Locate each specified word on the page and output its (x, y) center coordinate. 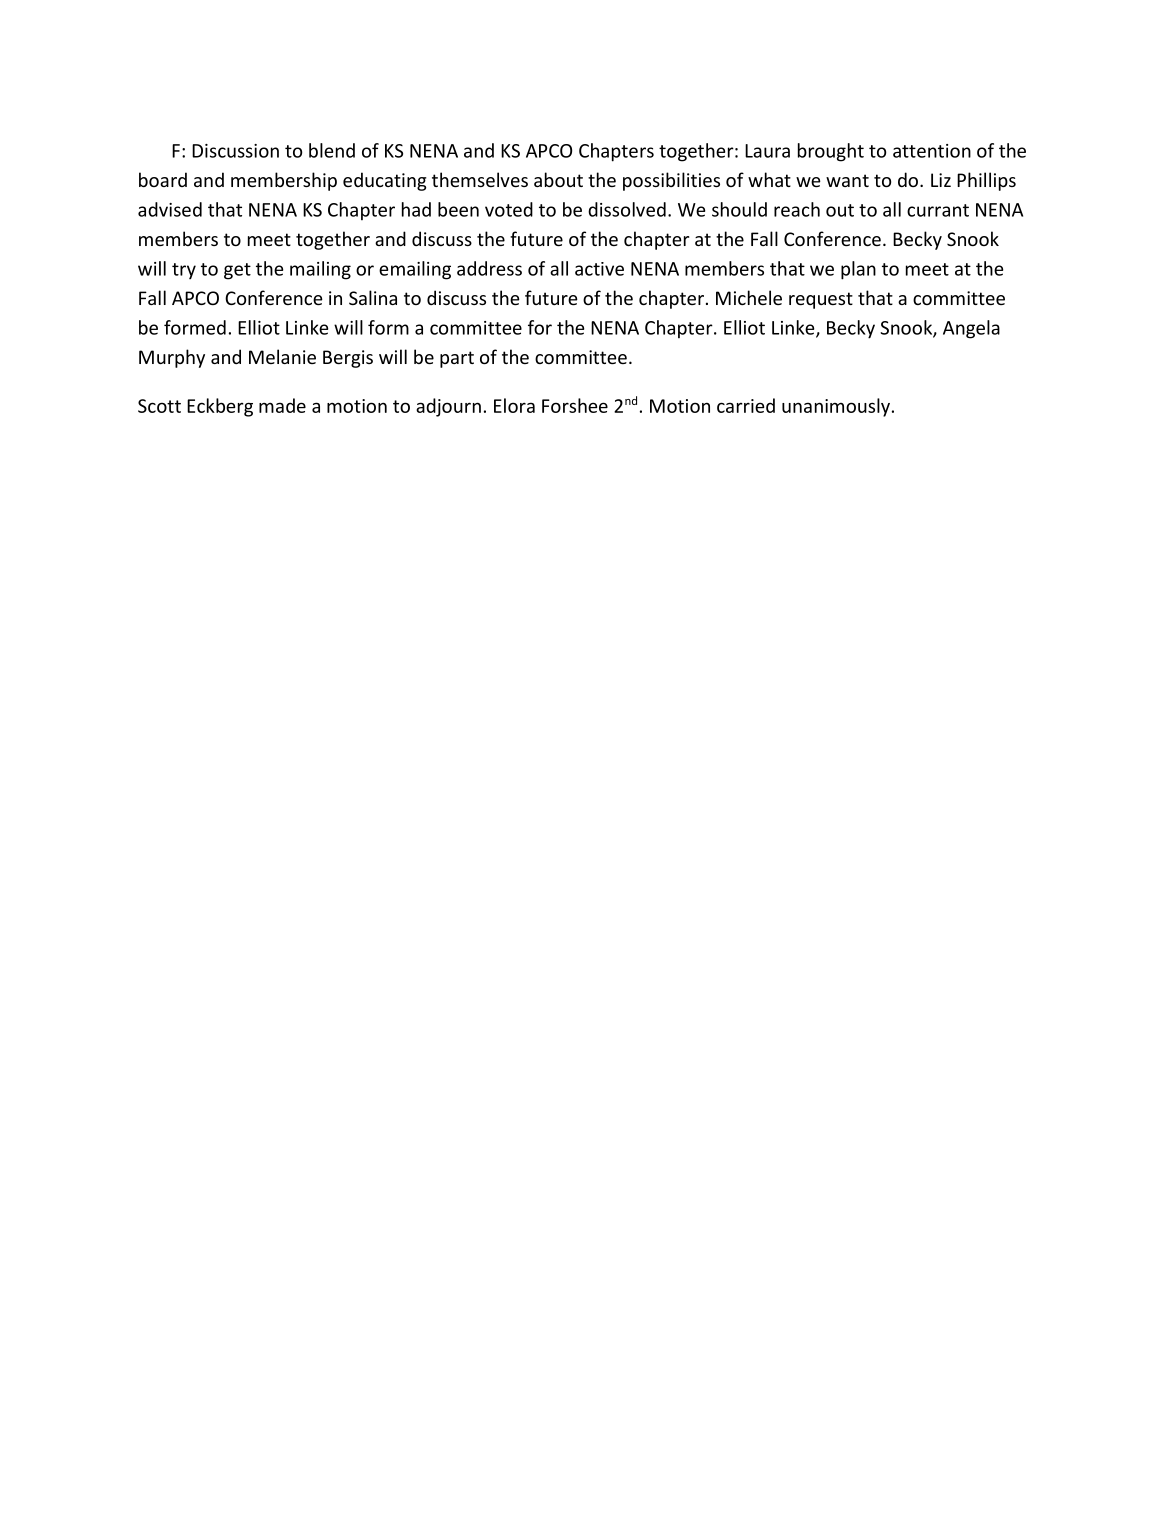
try (184, 271)
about (558, 179)
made (282, 405)
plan (858, 270)
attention (932, 151)
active (599, 269)
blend (332, 150)
